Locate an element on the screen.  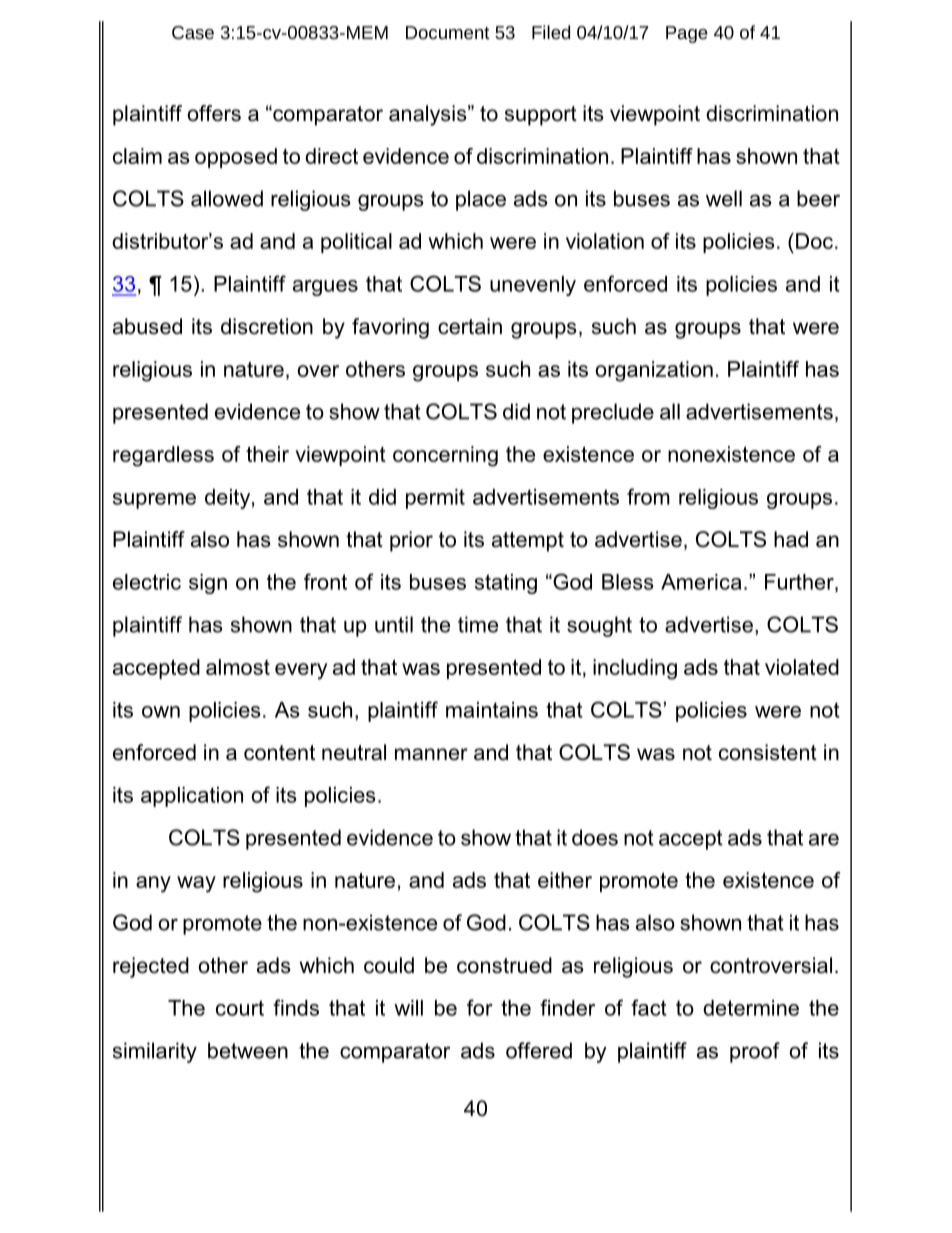
manner is located at coordinates (431, 754).
